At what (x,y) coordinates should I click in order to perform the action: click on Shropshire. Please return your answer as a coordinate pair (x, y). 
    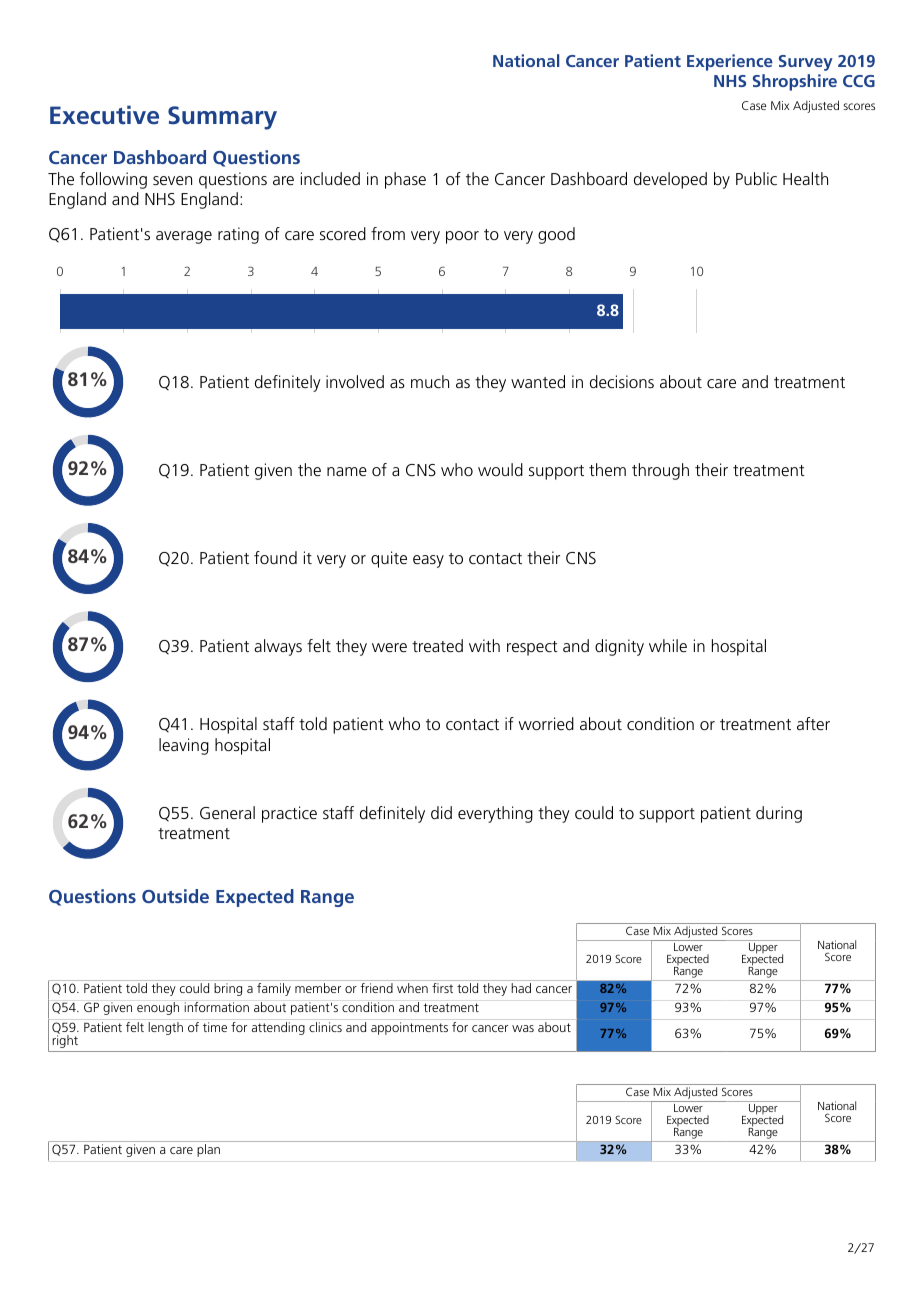
    Looking at the image, I should click on (795, 82).
